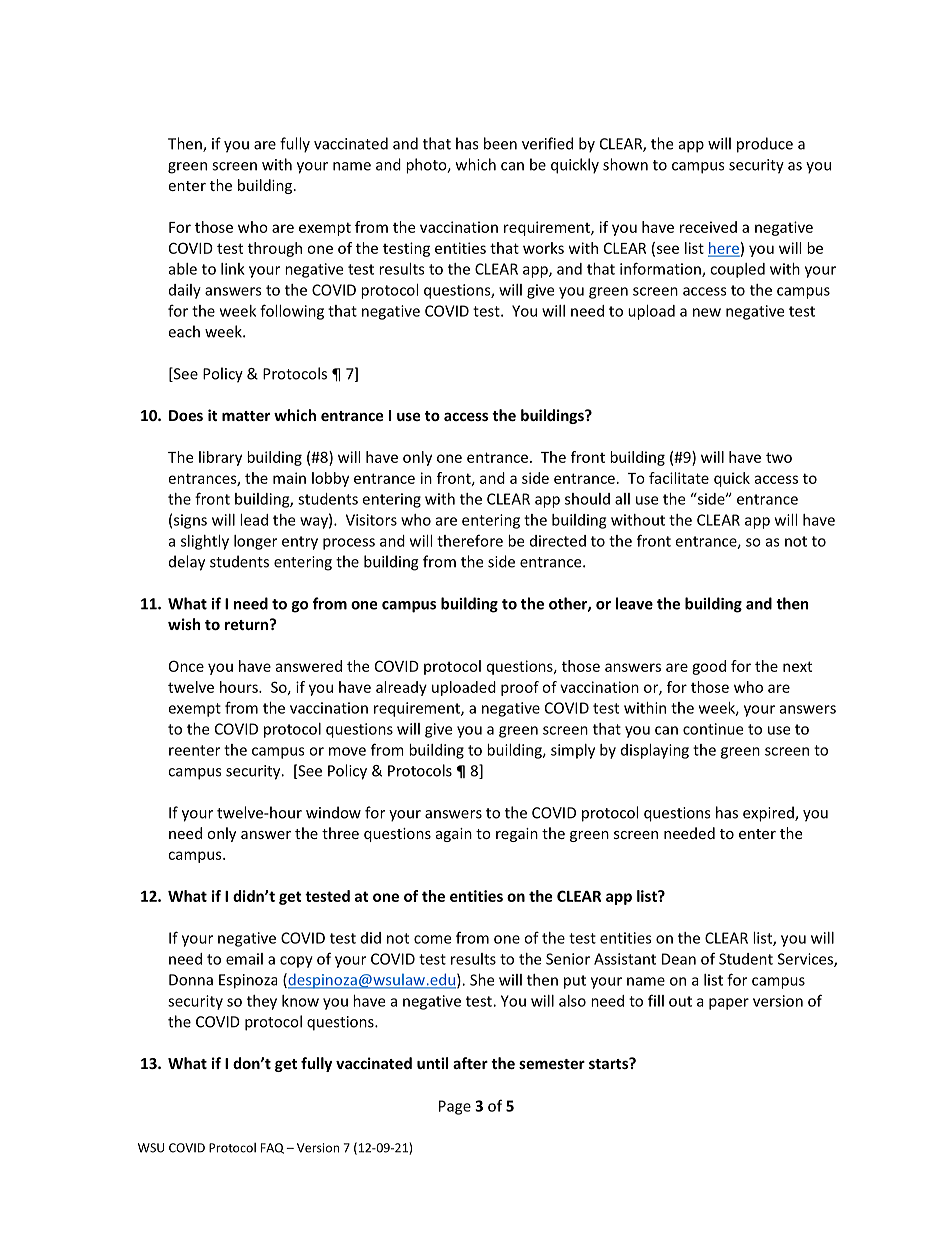  Describe the element at coordinates (500, 143) in the page. I see `been` at that location.
